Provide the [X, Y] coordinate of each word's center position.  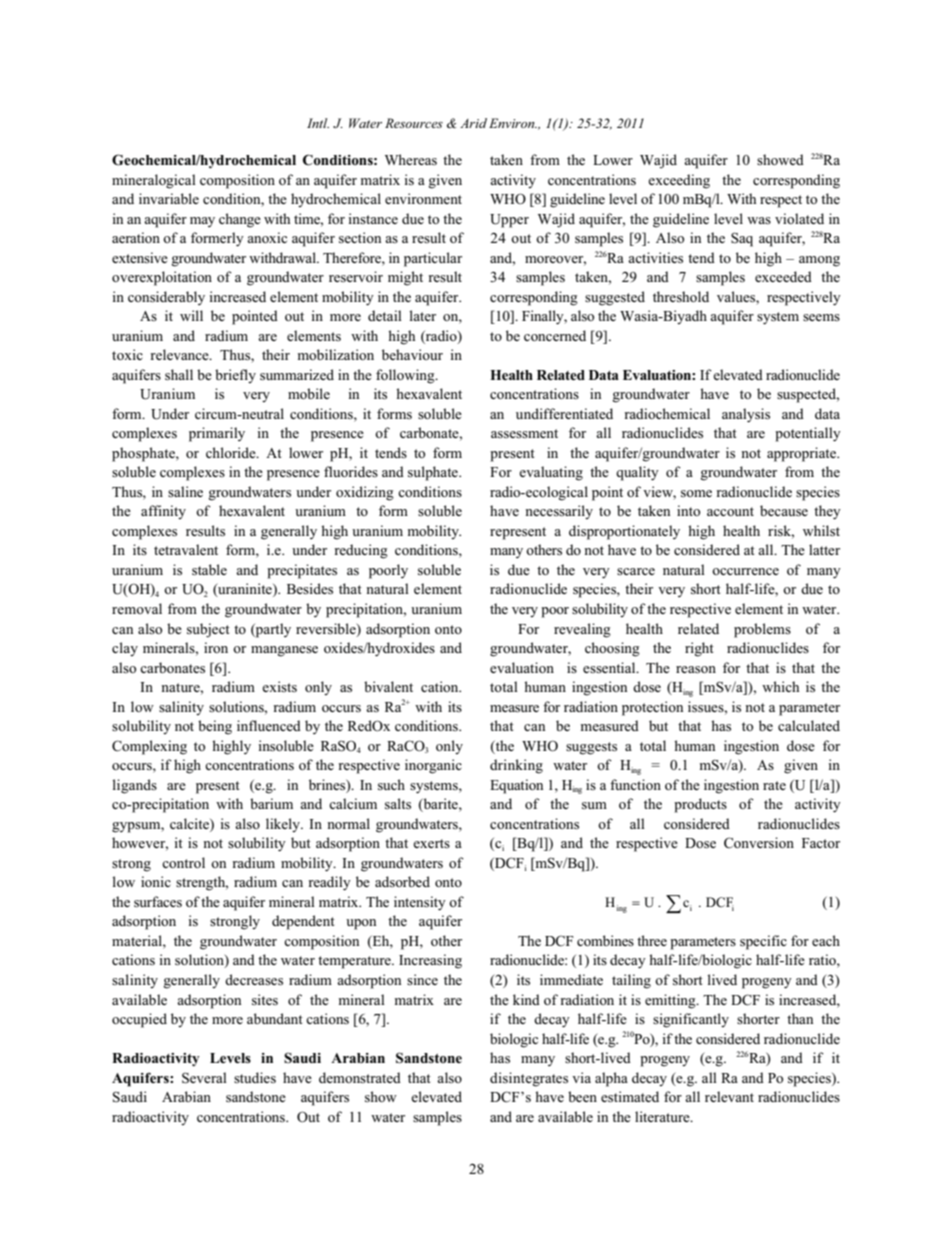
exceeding [679, 181]
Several [204, 1078]
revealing [582, 630]
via [581, 1077]
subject [208, 630]
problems [762, 630]
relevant [729, 1096]
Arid [473, 123]
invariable [169, 198]
